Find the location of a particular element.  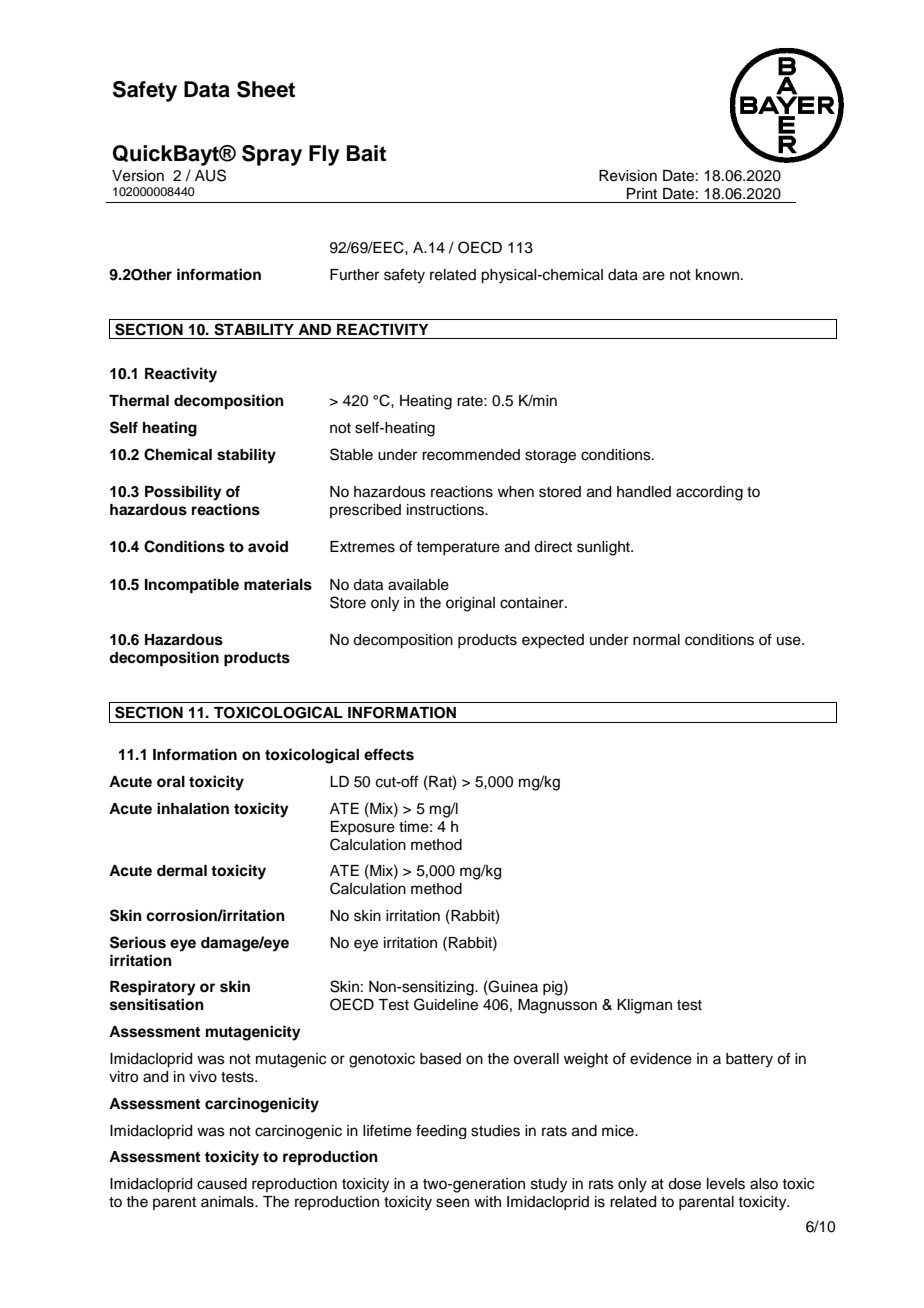

Bait is located at coordinates (366, 153).
